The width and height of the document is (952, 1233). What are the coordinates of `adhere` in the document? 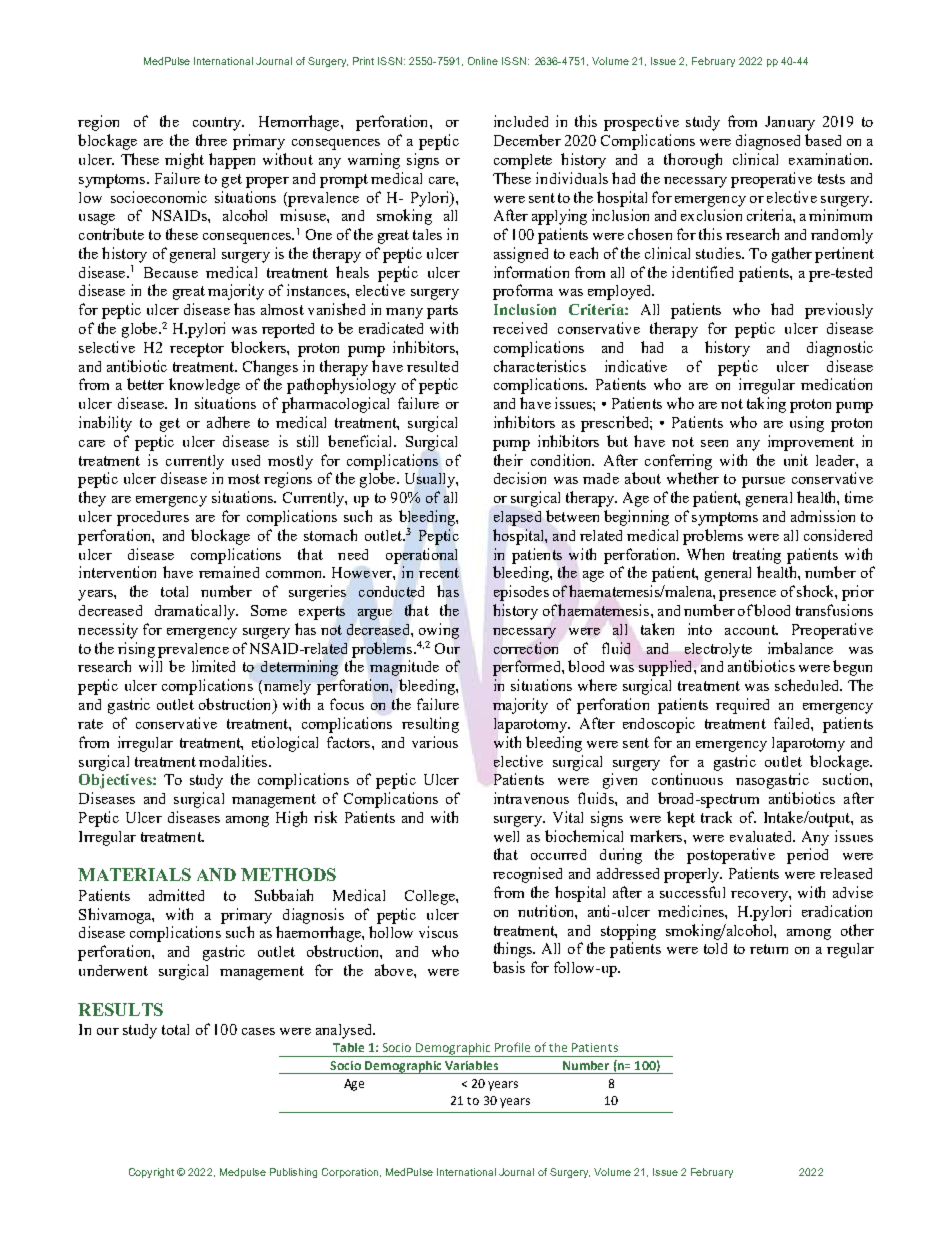 It's located at (228, 422).
